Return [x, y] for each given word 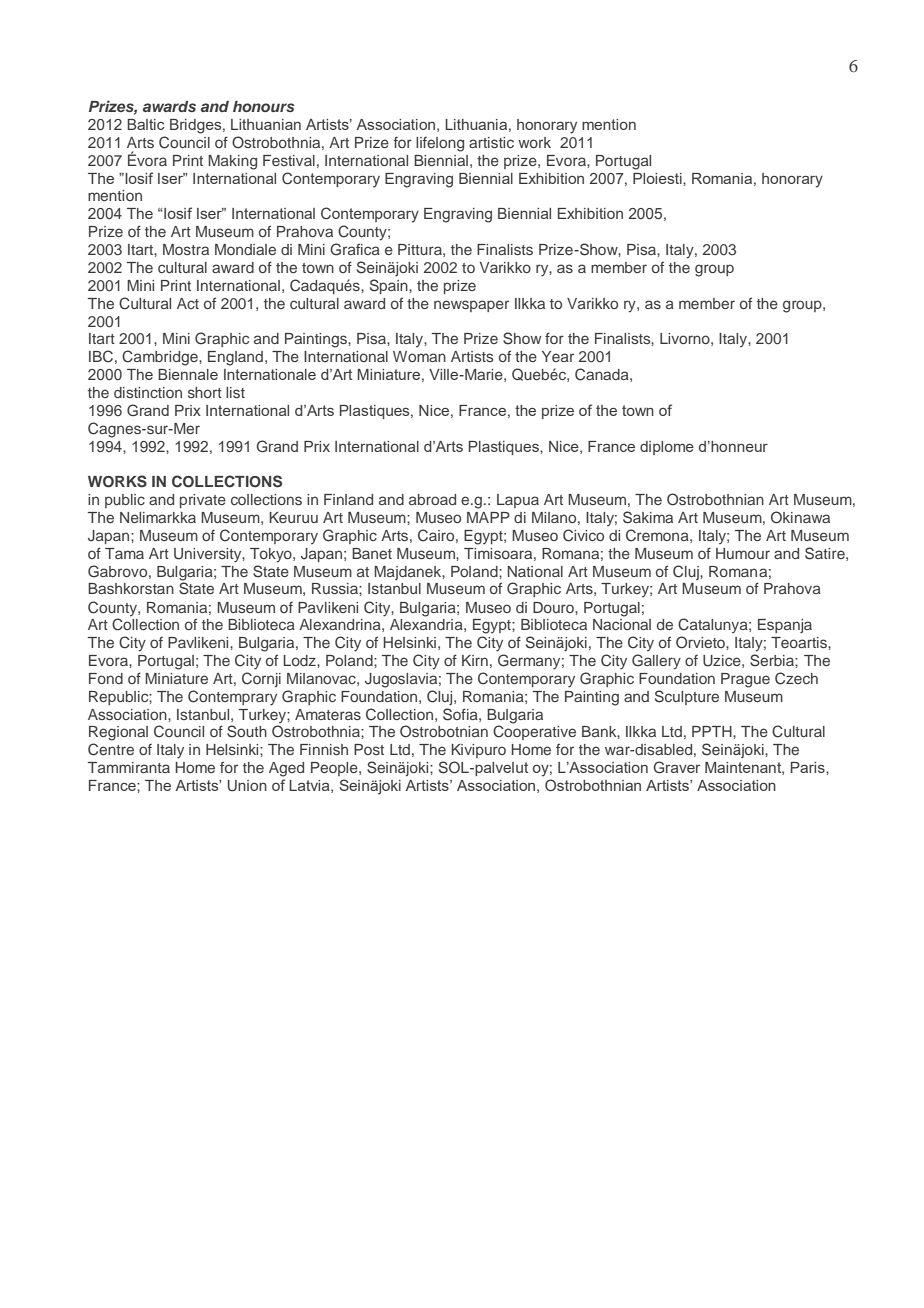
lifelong [440, 144]
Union [247, 786]
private [203, 501]
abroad [432, 499]
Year [558, 356]
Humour [743, 553]
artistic [491, 142]
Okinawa [800, 517]
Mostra [186, 249]
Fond [106, 678]
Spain [390, 286]
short [205, 392]
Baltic [145, 124]
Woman [419, 356]
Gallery [656, 662]
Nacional [622, 624]
